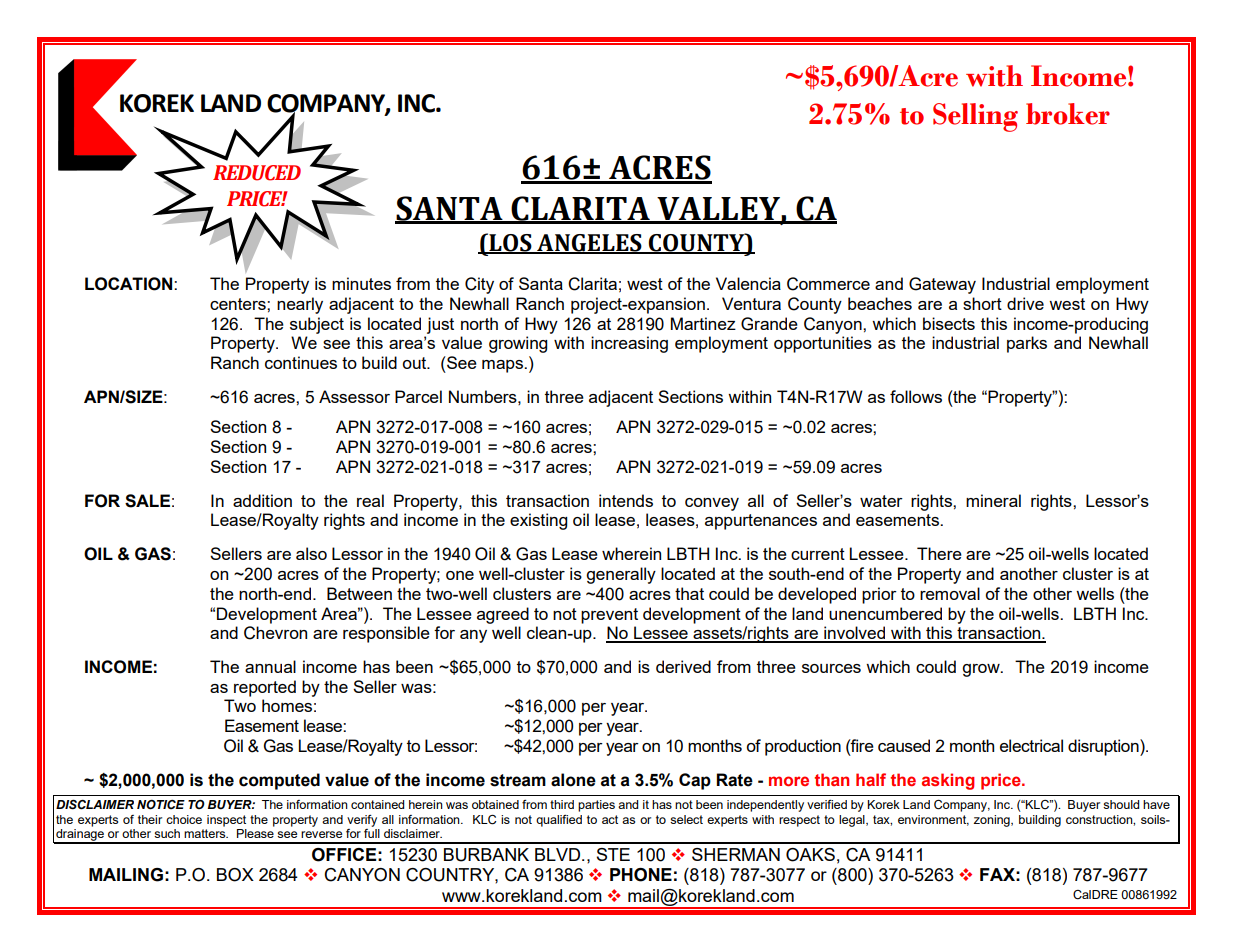  What do you see at coordinates (257, 173) in the screenshot?
I see `REDUCED` at bounding box center [257, 173].
